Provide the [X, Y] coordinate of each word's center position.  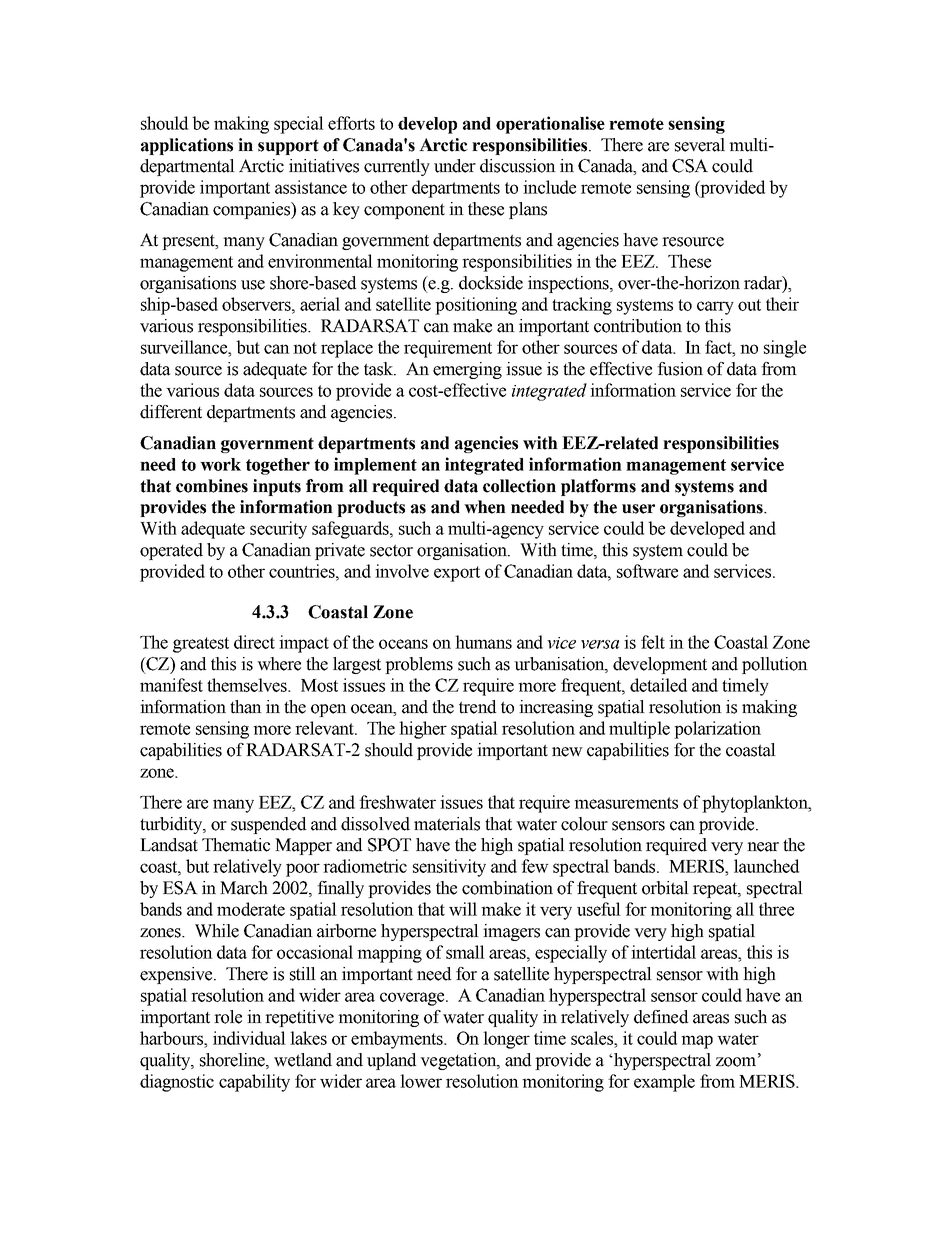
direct [254, 642]
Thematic [236, 845]
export [457, 574]
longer [506, 1040]
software [647, 571]
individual [249, 1038]
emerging [467, 370]
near [763, 847]
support [288, 147]
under [455, 166]
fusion [680, 369]
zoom [737, 1061]
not [305, 348]
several [700, 145]
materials [447, 824]
